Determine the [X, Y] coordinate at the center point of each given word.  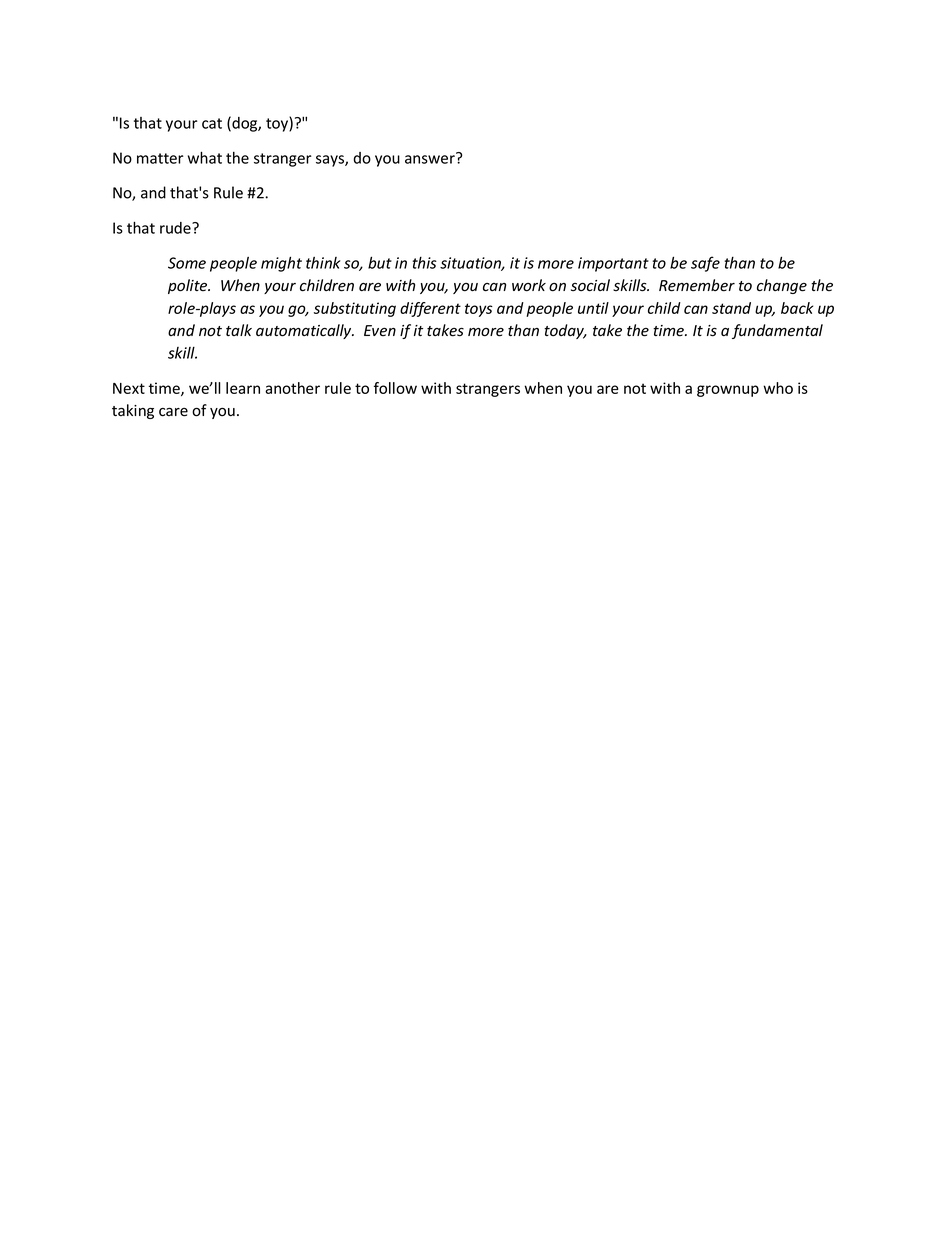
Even [380, 330]
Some [187, 263]
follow [395, 388]
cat [212, 123]
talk [239, 330]
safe [705, 264]
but [380, 262]
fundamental [777, 331]
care [173, 412]
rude [176, 228]
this [424, 263]
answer [431, 158]
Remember [697, 285]
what [205, 157]
